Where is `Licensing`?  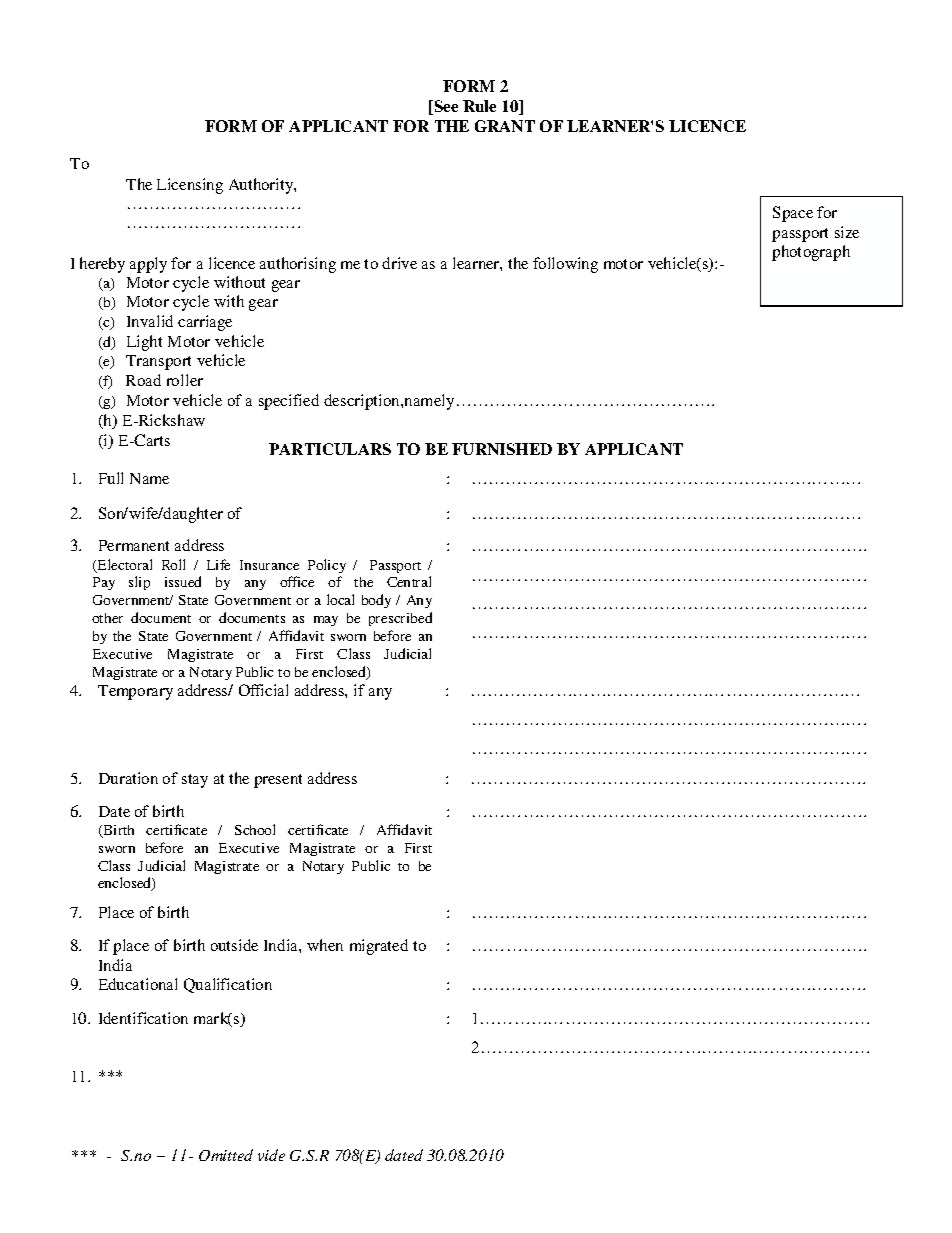 Licensing is located at coordinates (190, 186).
